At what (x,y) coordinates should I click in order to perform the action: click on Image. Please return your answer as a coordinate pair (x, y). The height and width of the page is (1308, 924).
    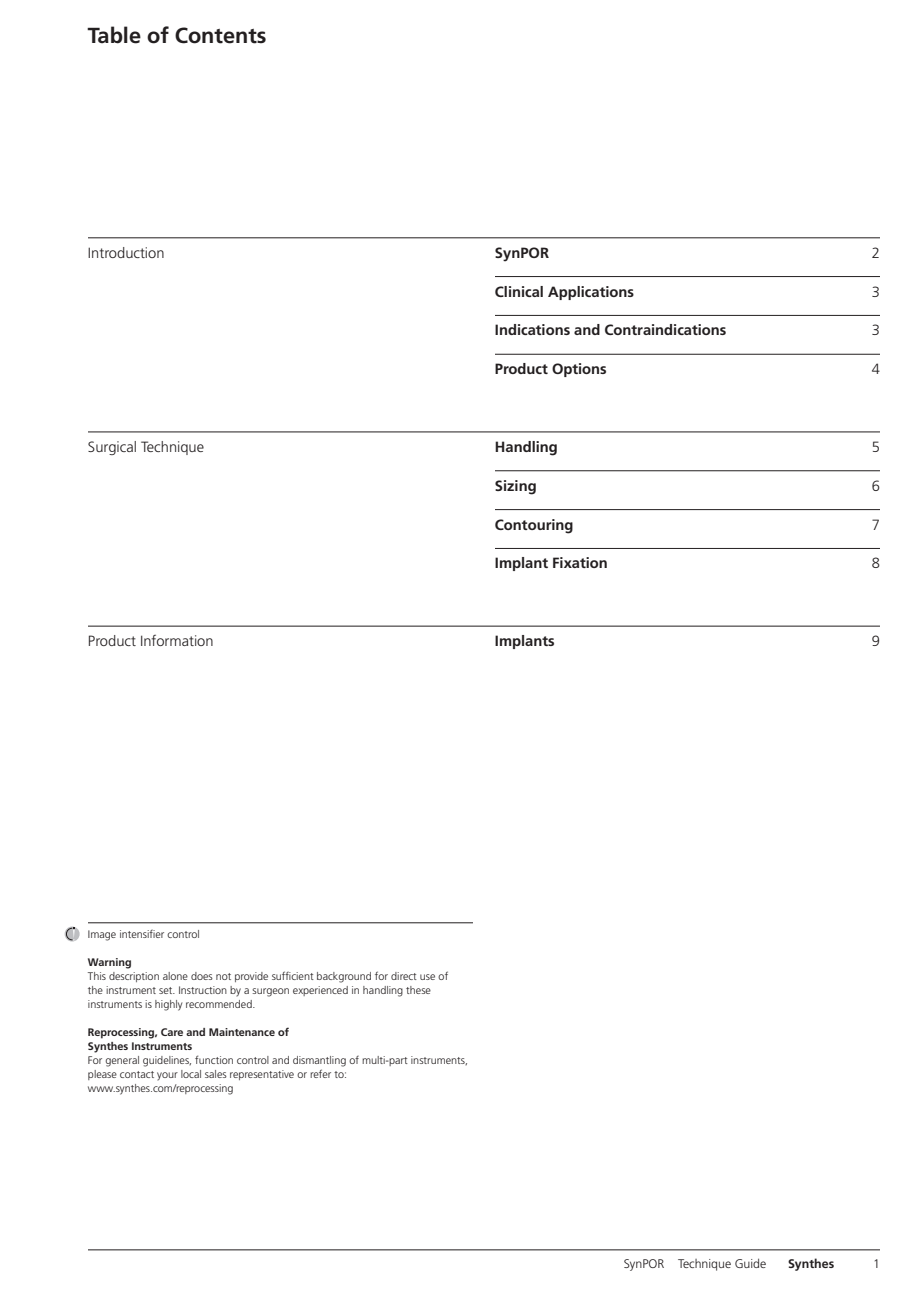
    Looking at the image, I should click on (102, 935).
